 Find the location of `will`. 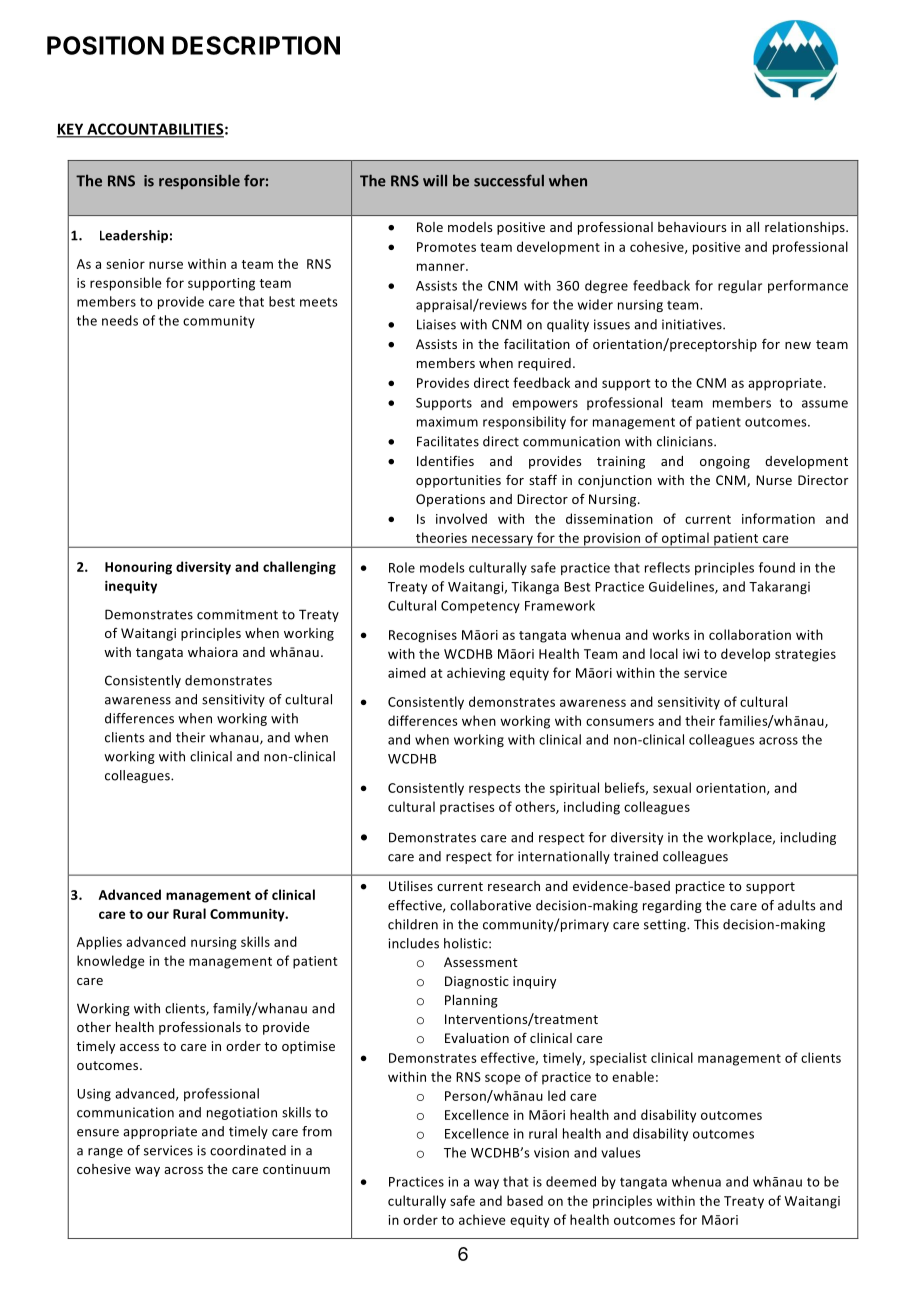

will is located at coordinates (435, 180).
